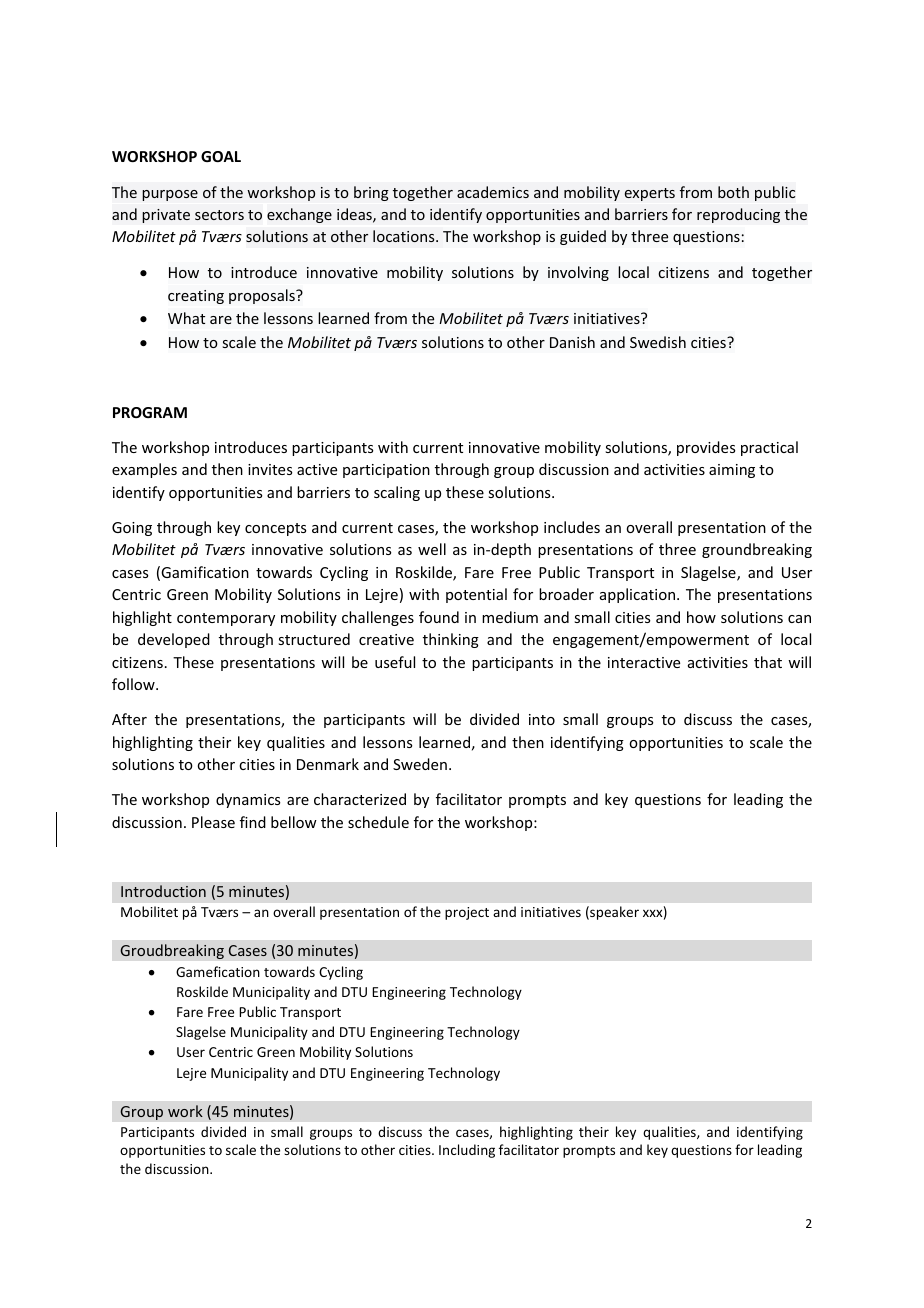 Image resolution: width=924 pixels, height=1308 pixels. What do you see at coordinates (219, 215) in the page?
I see `sectors` at bounding box center [219, 215].
